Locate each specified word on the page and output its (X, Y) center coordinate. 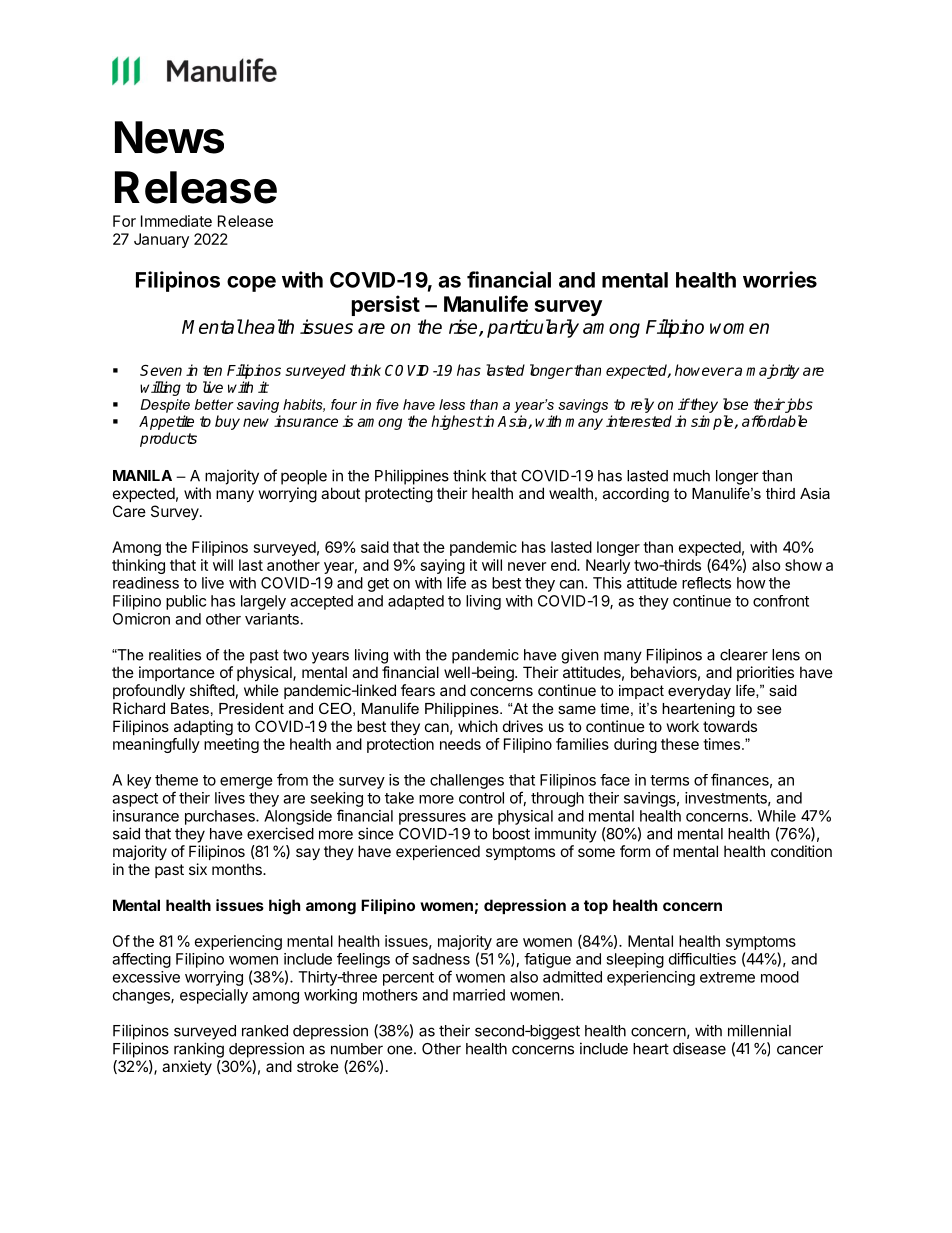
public (186, 602)
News (169, 137)
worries (780, 279)
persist (386, 305)
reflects (706, 583)
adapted (416, 602)
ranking (199, 1050)
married (479, 995)
